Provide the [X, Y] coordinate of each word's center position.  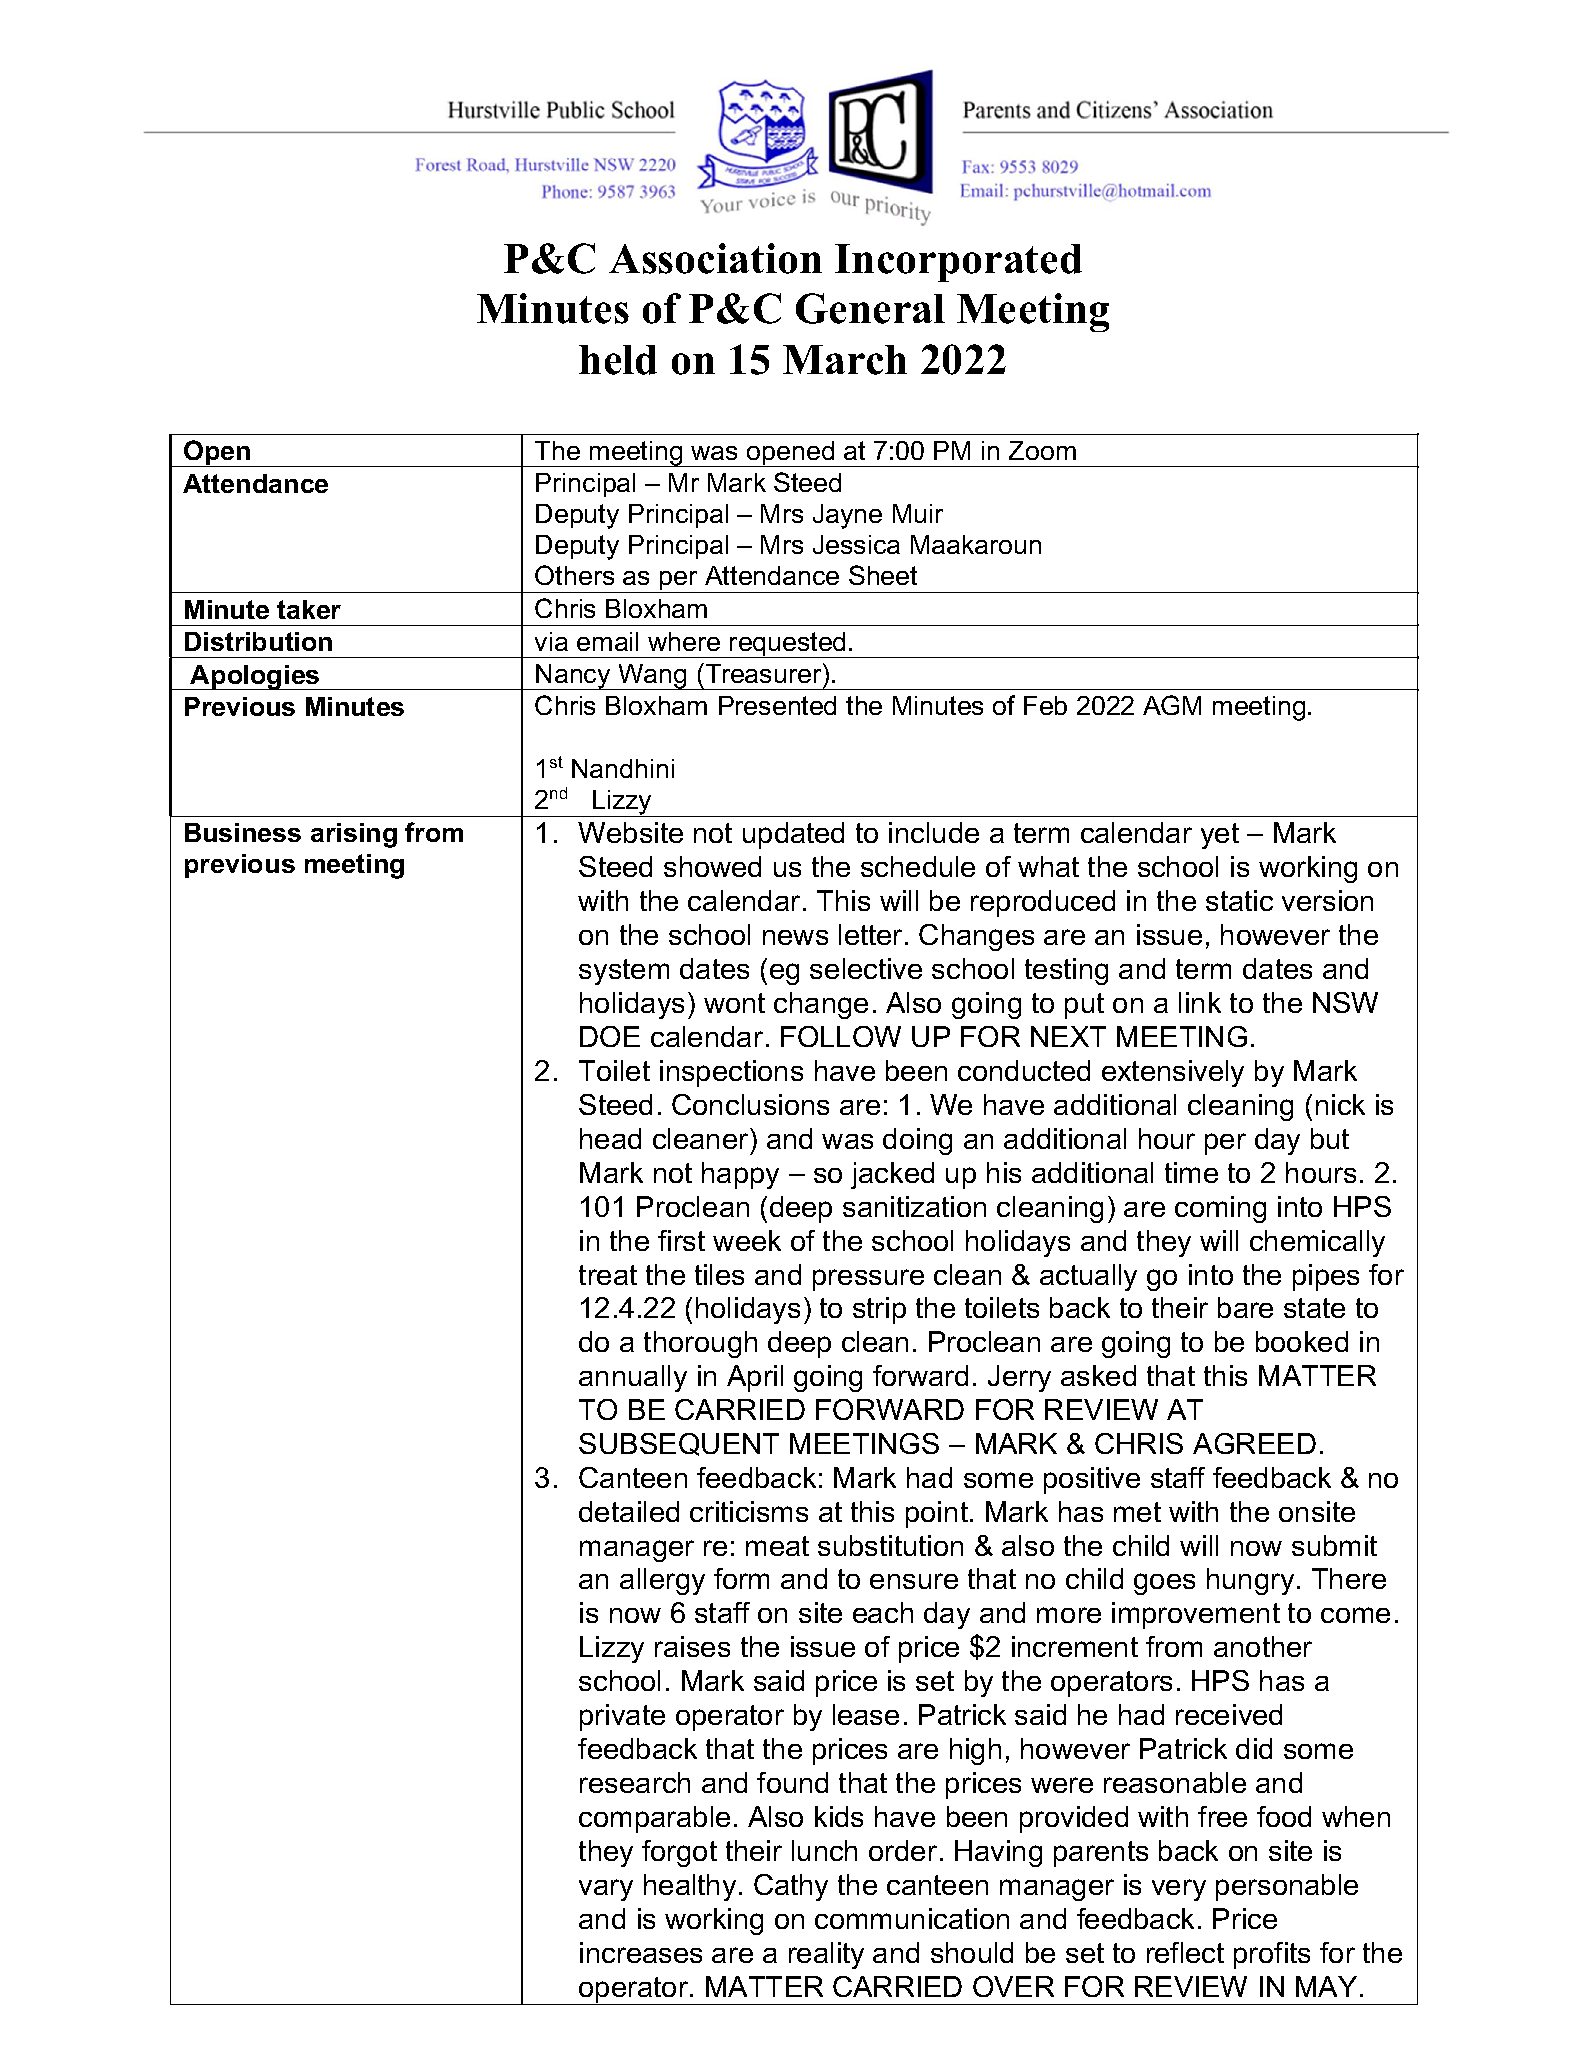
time [1191, 1172]
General [870, 308]
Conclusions [750, 1104]
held [618, 360]
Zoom [1042, 450]
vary [606, 1890]
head [610, 1138]
